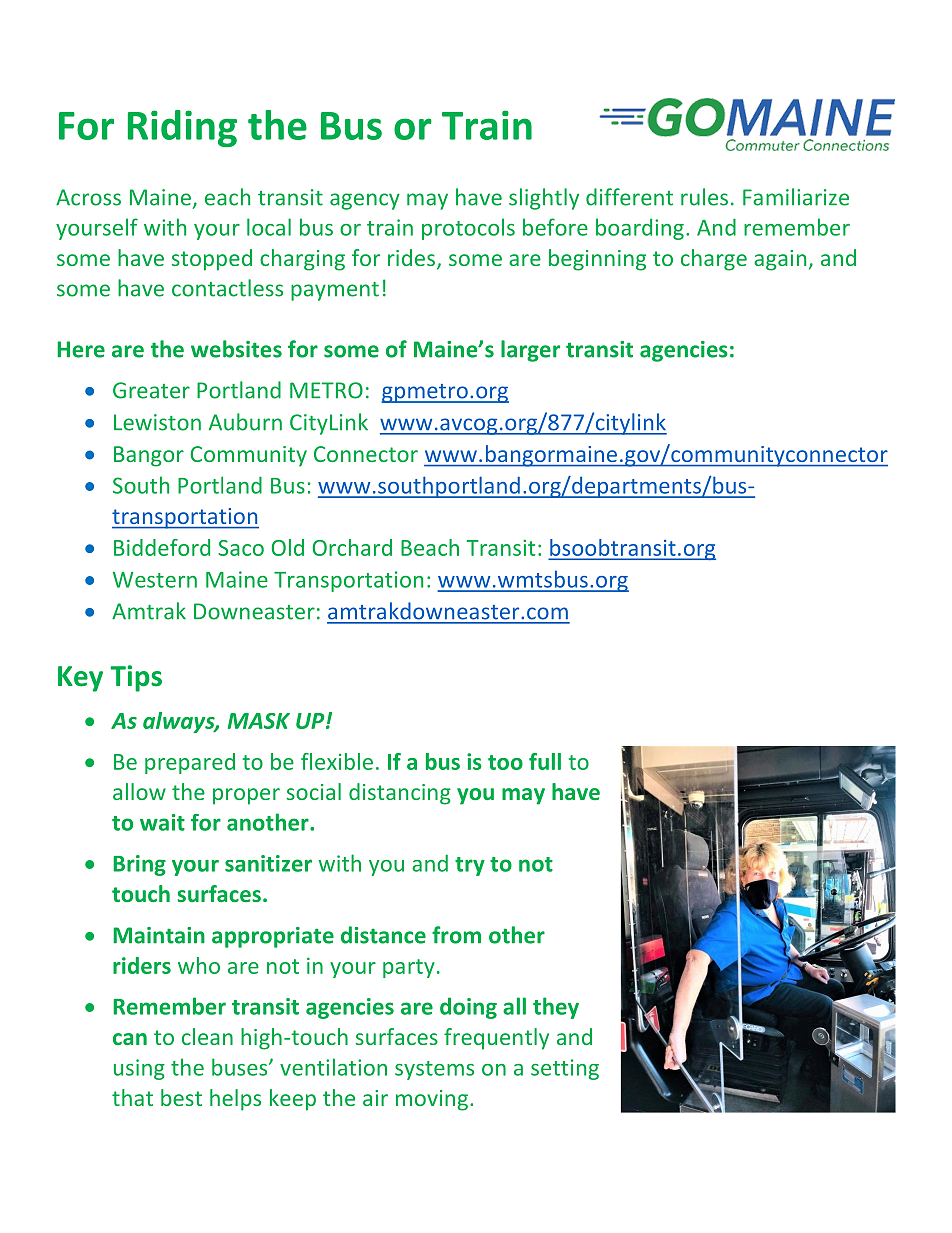 This screenshot has height=1233, width=952. I want to click on full, so click(545, 761).
